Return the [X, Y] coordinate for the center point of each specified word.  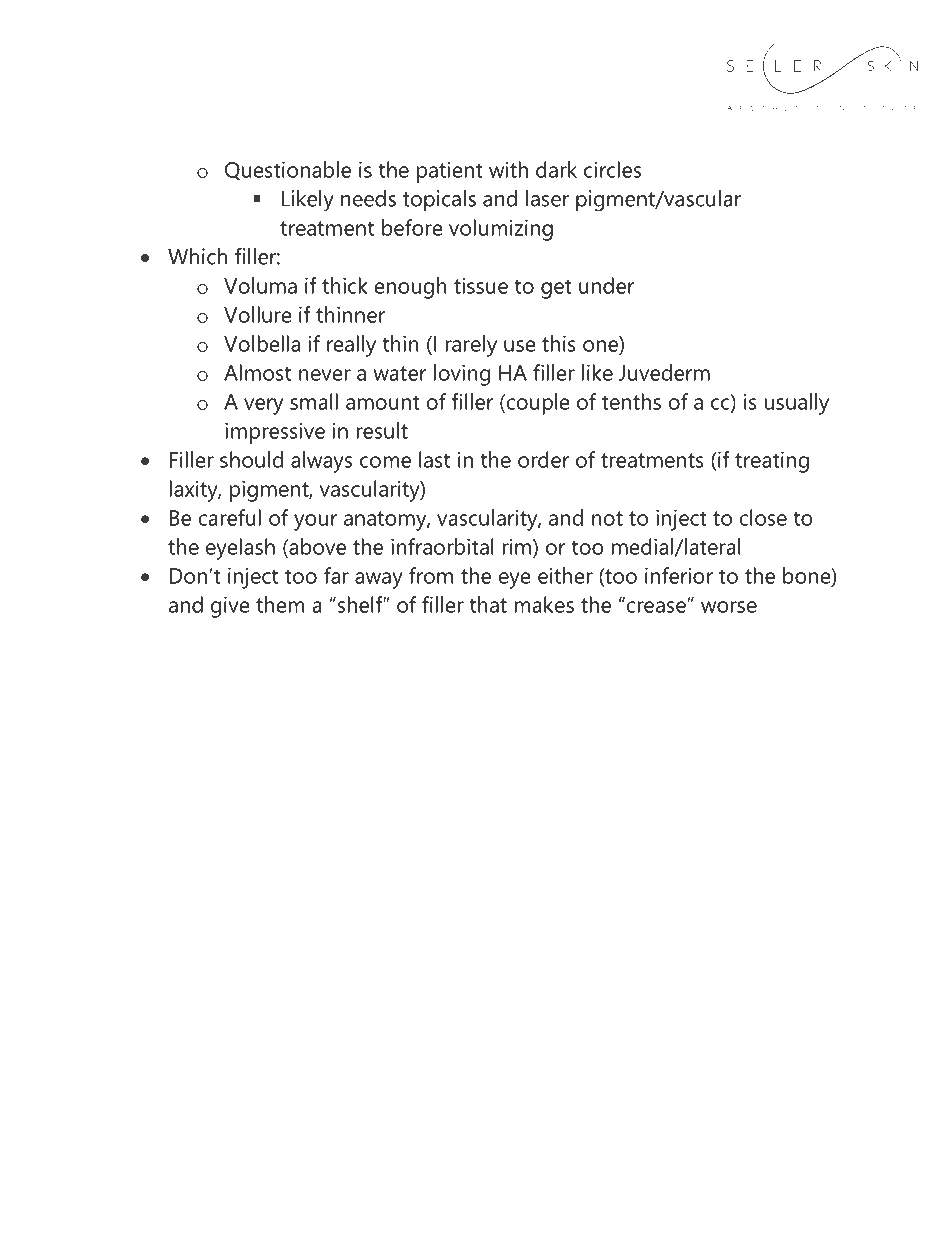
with [508, 169]
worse [729, 607]
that [488, 604]
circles [612, 169]
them [280, 604]
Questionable [288, 170]
